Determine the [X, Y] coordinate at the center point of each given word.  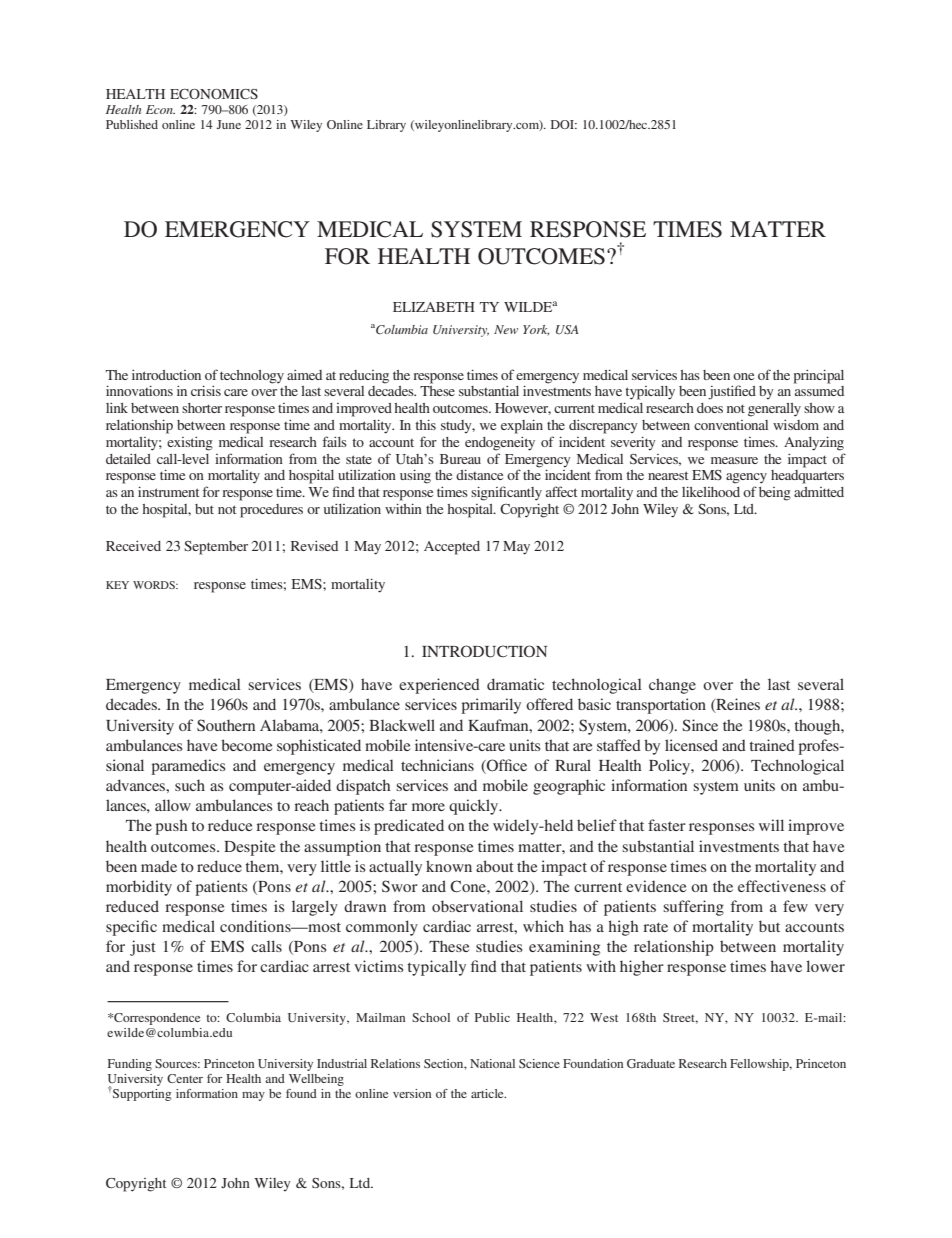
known [449, 866]
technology [252, 377]
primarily [491, 706]
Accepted [452, 548]
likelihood [711, 492]
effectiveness [782, 886]
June [229, 124]
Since [700, 725]
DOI [564, 124]
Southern [226, 725]
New [506, 329]
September [216, 548]
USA [567, 329]
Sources [177, 1063]
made [159, 866]
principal [819, 377]
